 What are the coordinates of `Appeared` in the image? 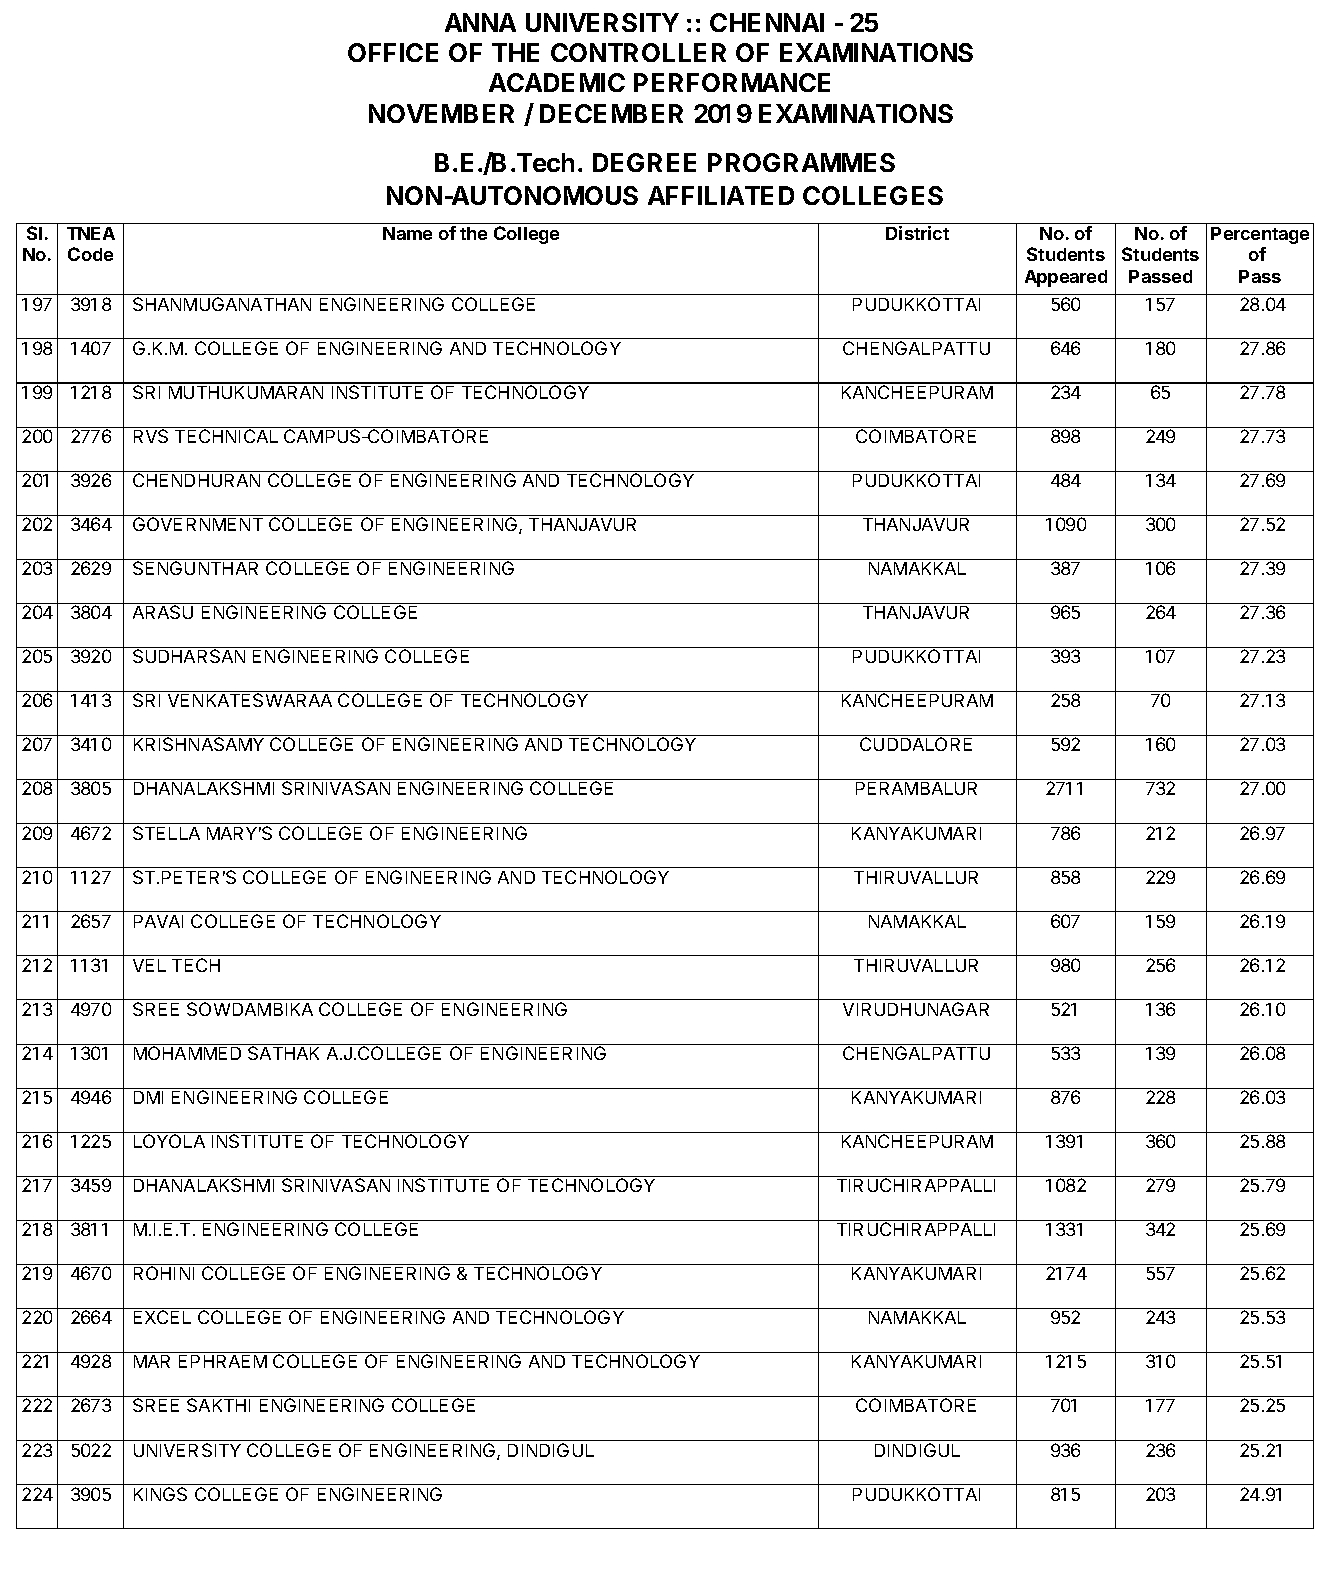 It's located at (1066, 278).
